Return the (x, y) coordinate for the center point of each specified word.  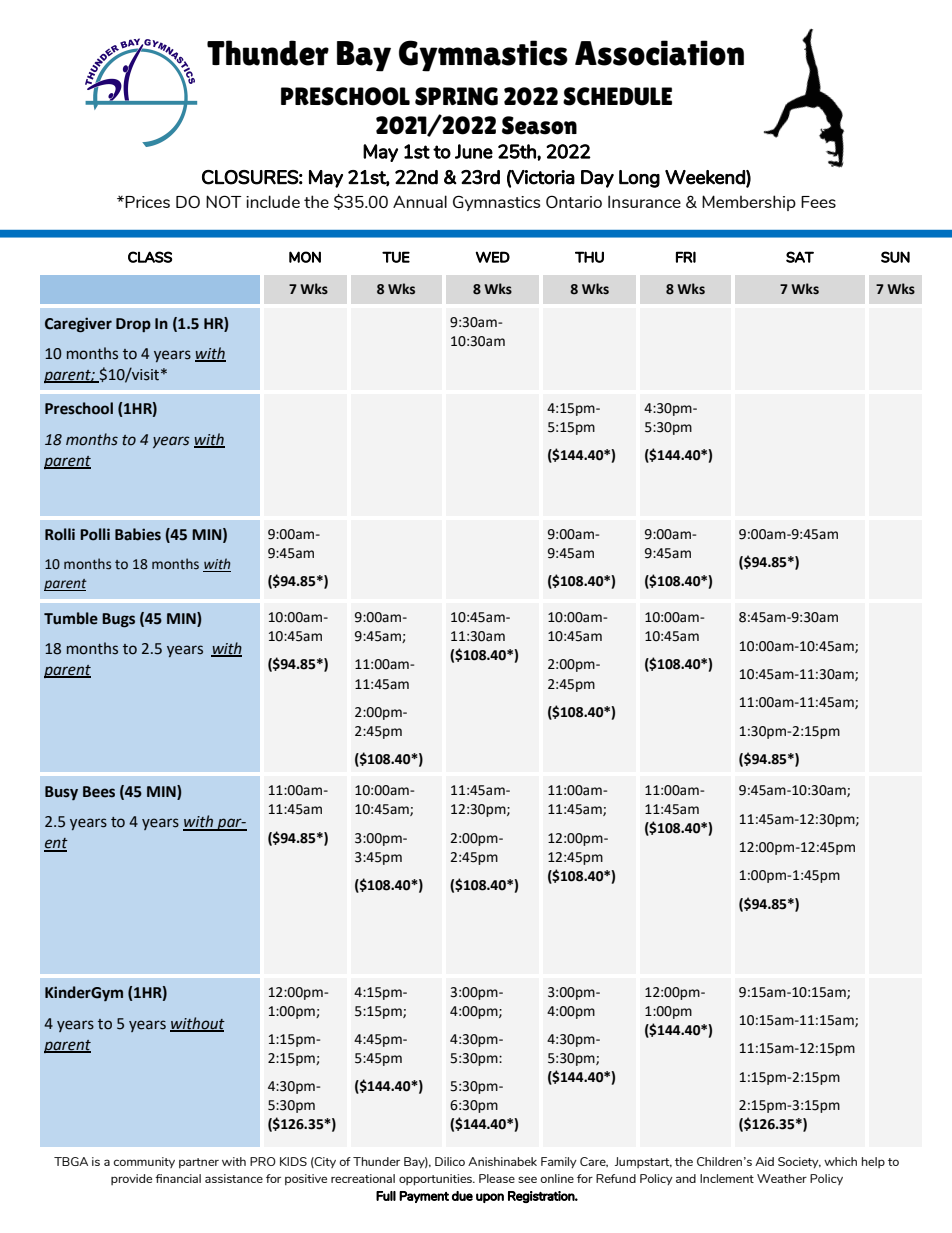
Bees (99, 792)
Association (659, 53)
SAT (800, 257)
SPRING (456, 96)
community (144, 1162)
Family (559, 1162)
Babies (138, 534)
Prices (146, 202)
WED (493, 257)
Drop (133, 325)
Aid (764, 1161)
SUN (895, 257)
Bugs (118, 620)
